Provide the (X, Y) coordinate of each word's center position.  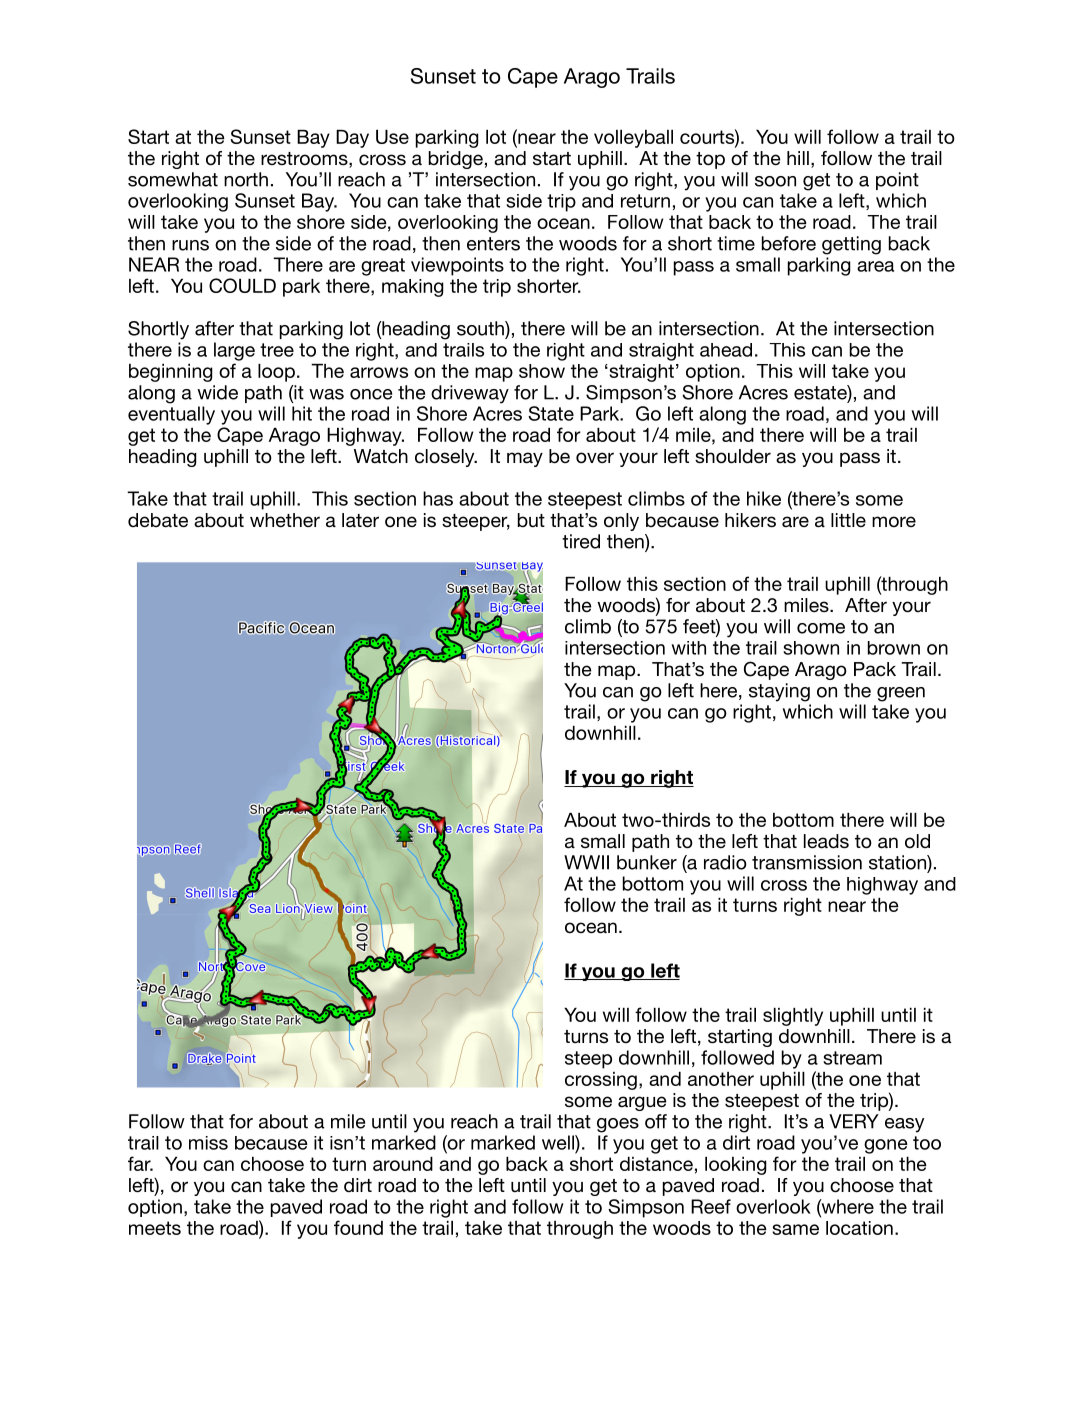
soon (775, 181)
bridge (456, 160)
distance (656, 1164)
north (246, 179)
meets (155, 1228)
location (859, 1228)
